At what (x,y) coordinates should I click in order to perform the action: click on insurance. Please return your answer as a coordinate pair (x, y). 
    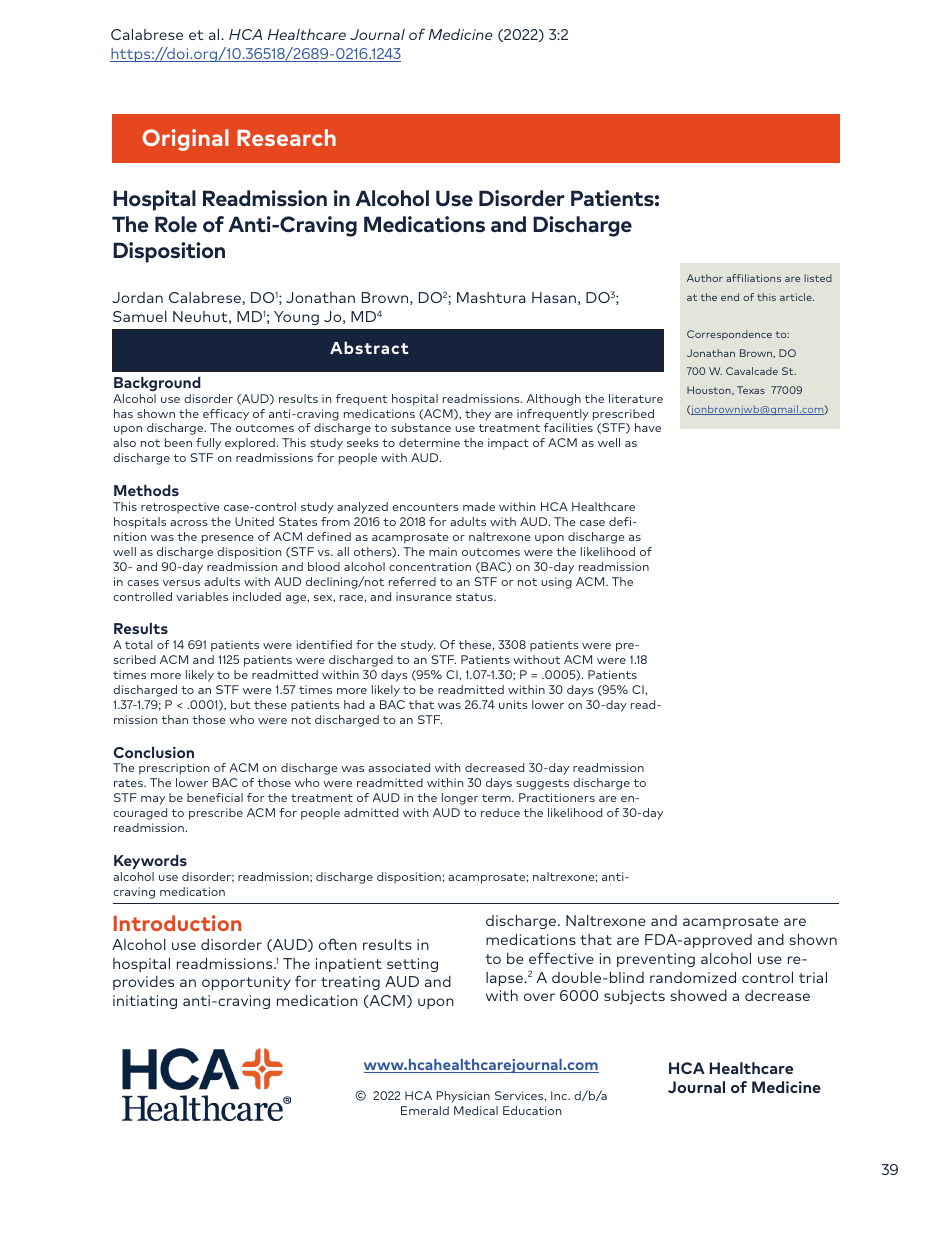
    Looking at the image, I should click on (424, 596).
